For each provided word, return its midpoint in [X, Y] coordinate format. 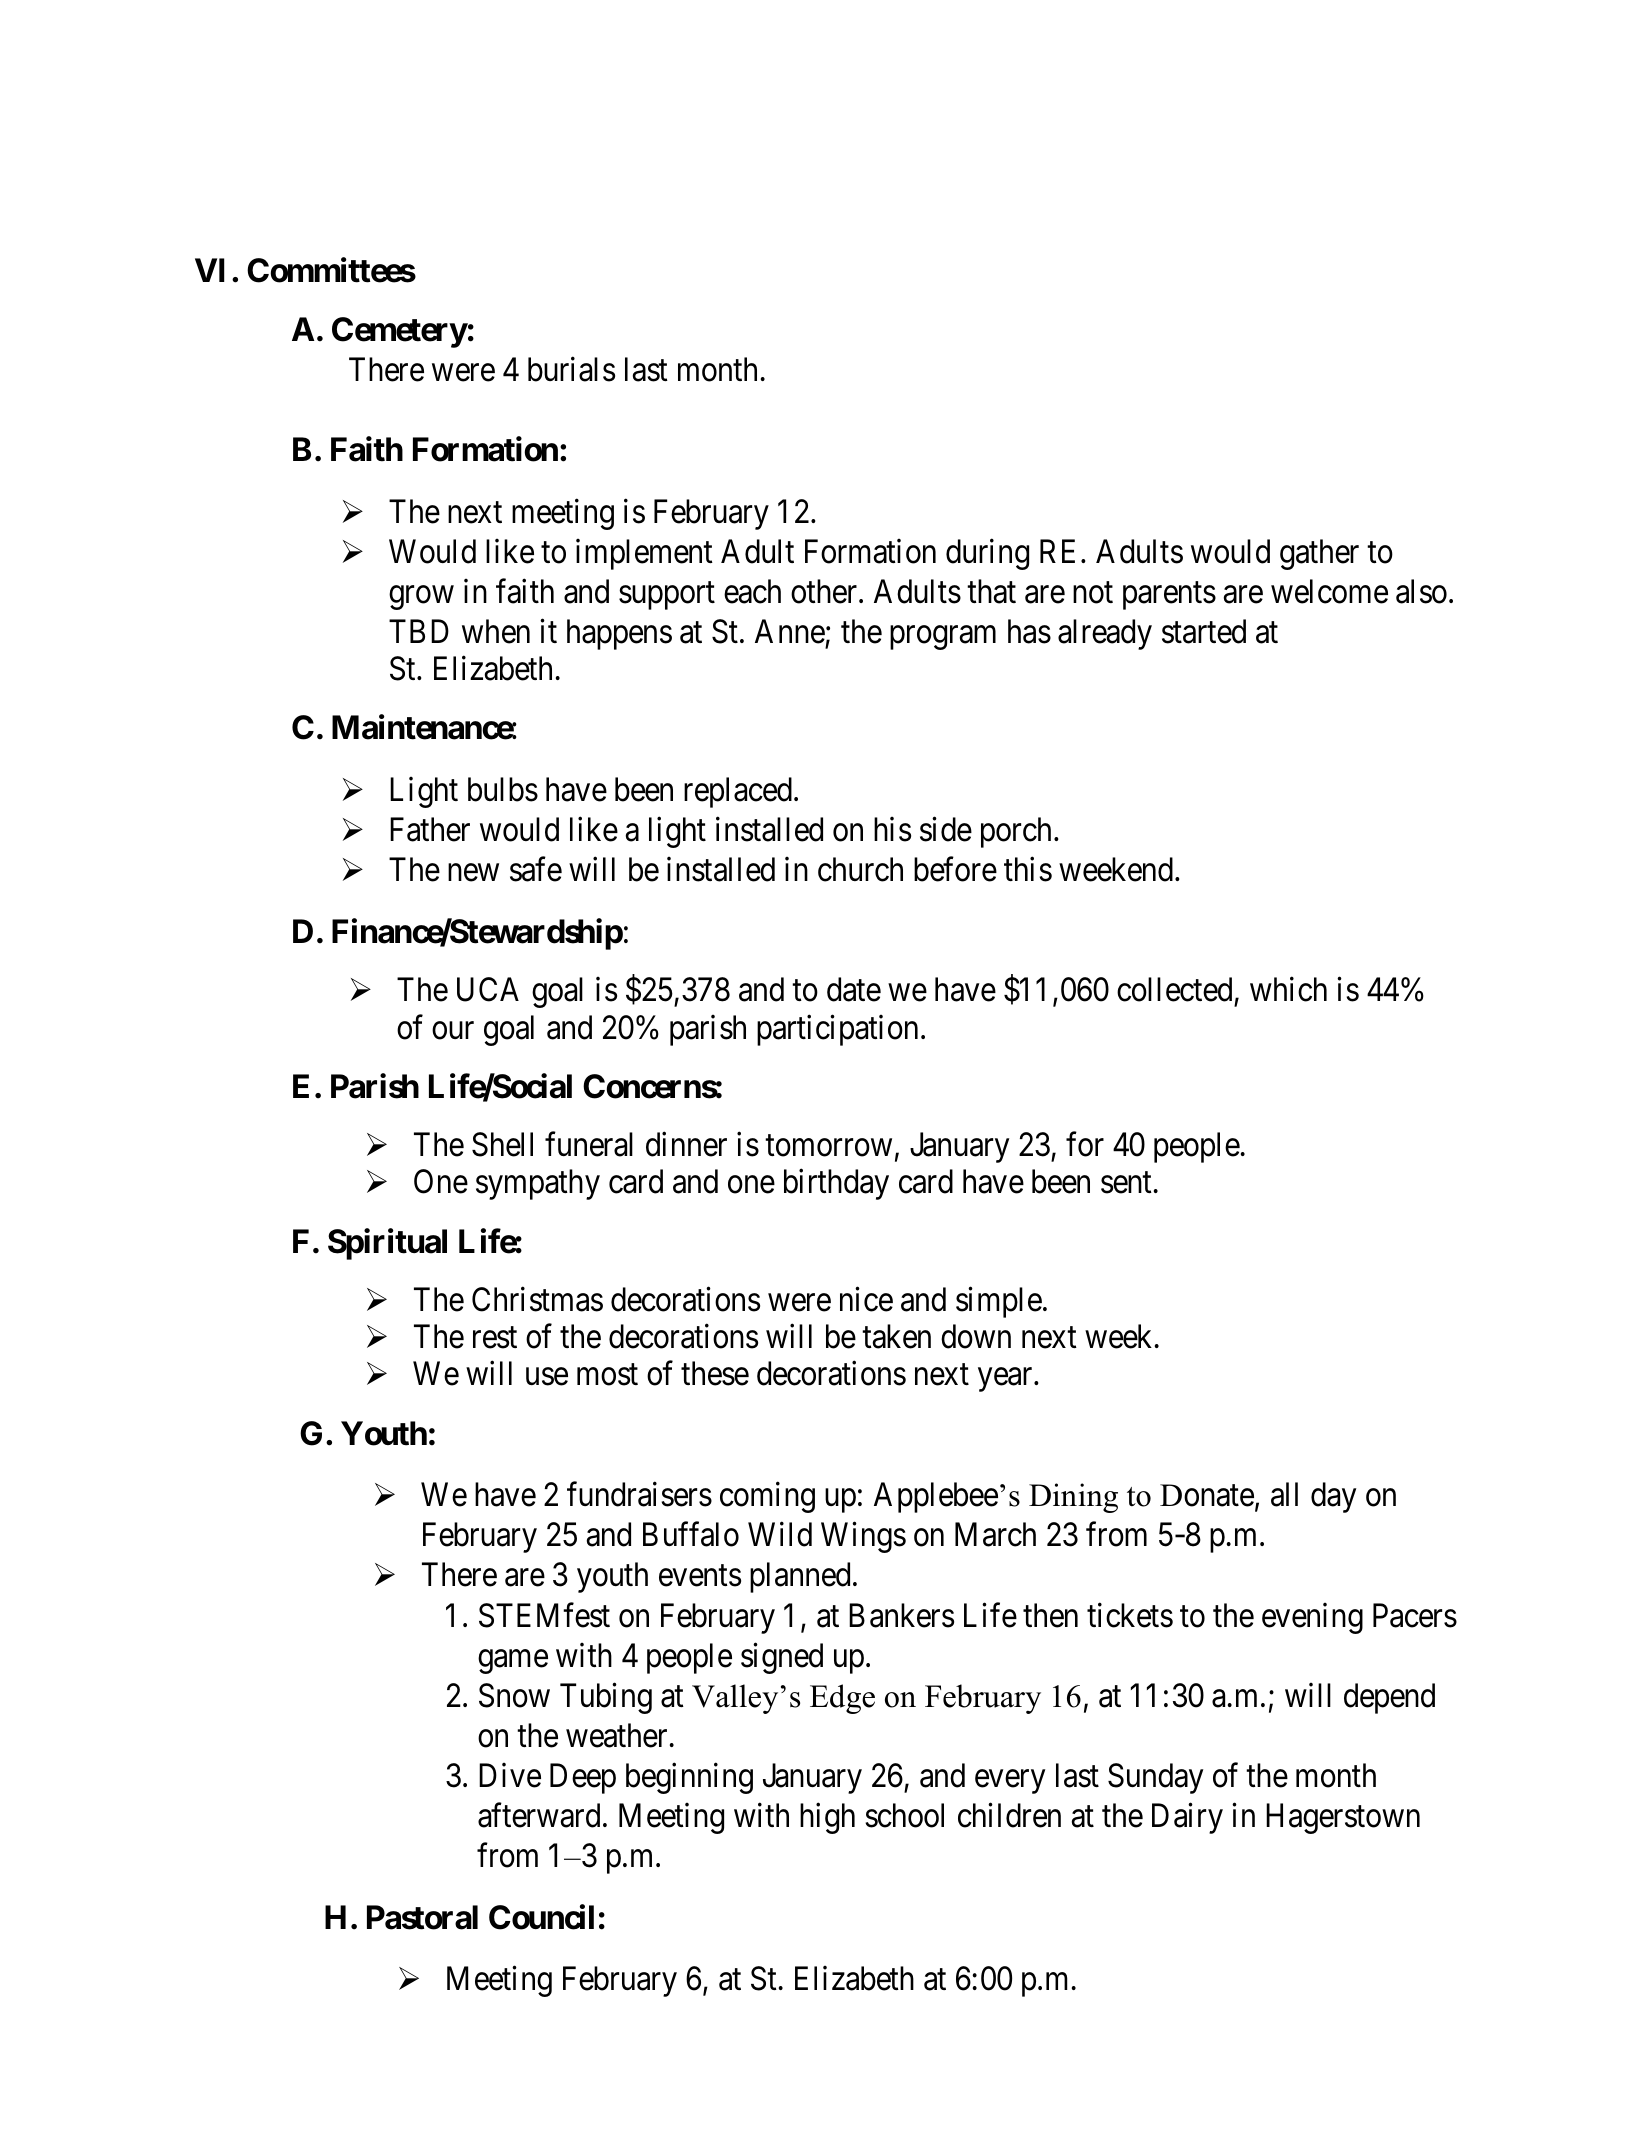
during [987, 554]
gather [1319, 554]
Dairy [1187, 1818]
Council [541, 1917]
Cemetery [399, 332]
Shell [502, 1144]
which [1288, 989]
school [904, 1815]
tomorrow [828, 1146]
